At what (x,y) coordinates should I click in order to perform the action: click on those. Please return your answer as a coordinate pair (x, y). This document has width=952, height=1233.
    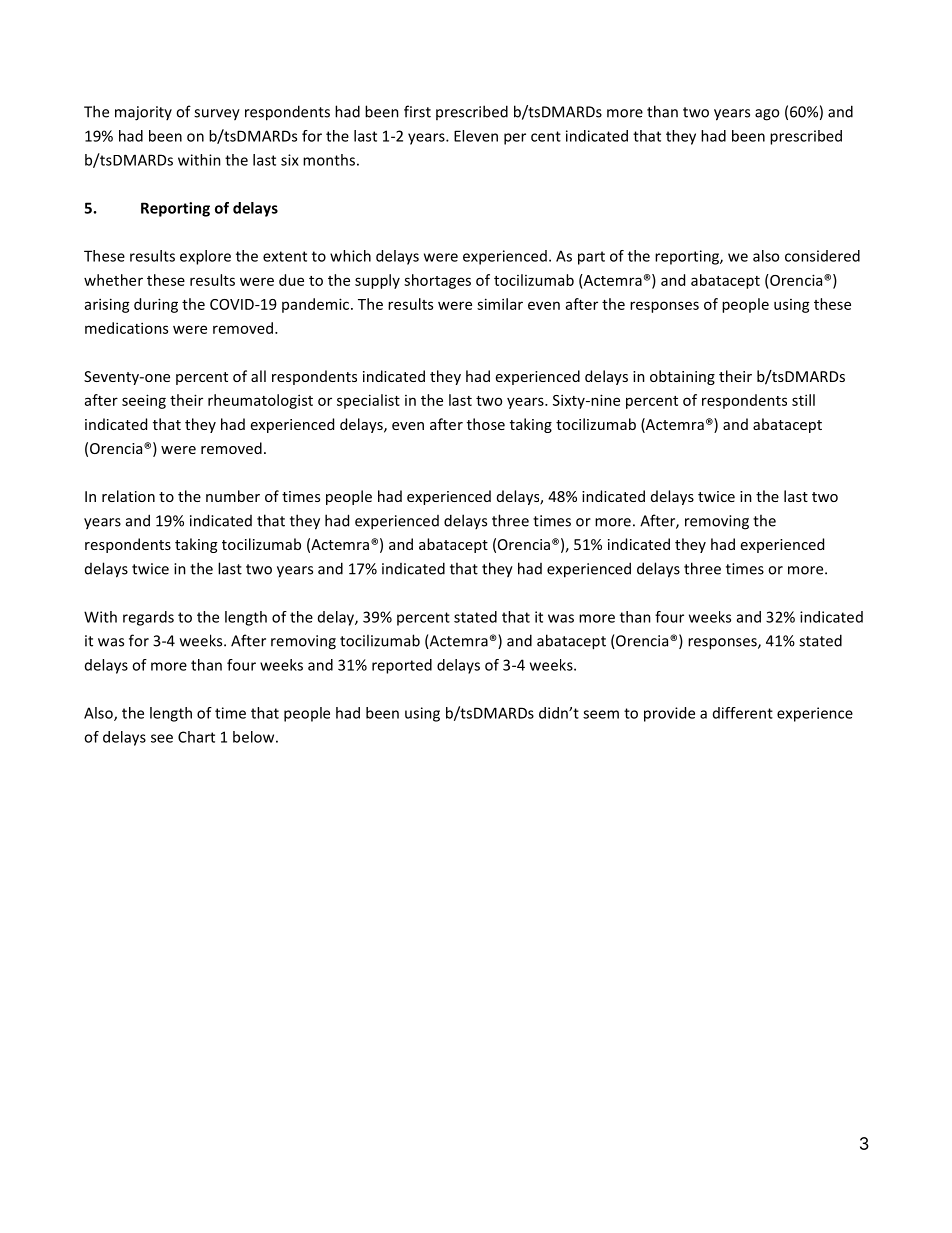
    Looking at the image, I should click on (486, 424).
